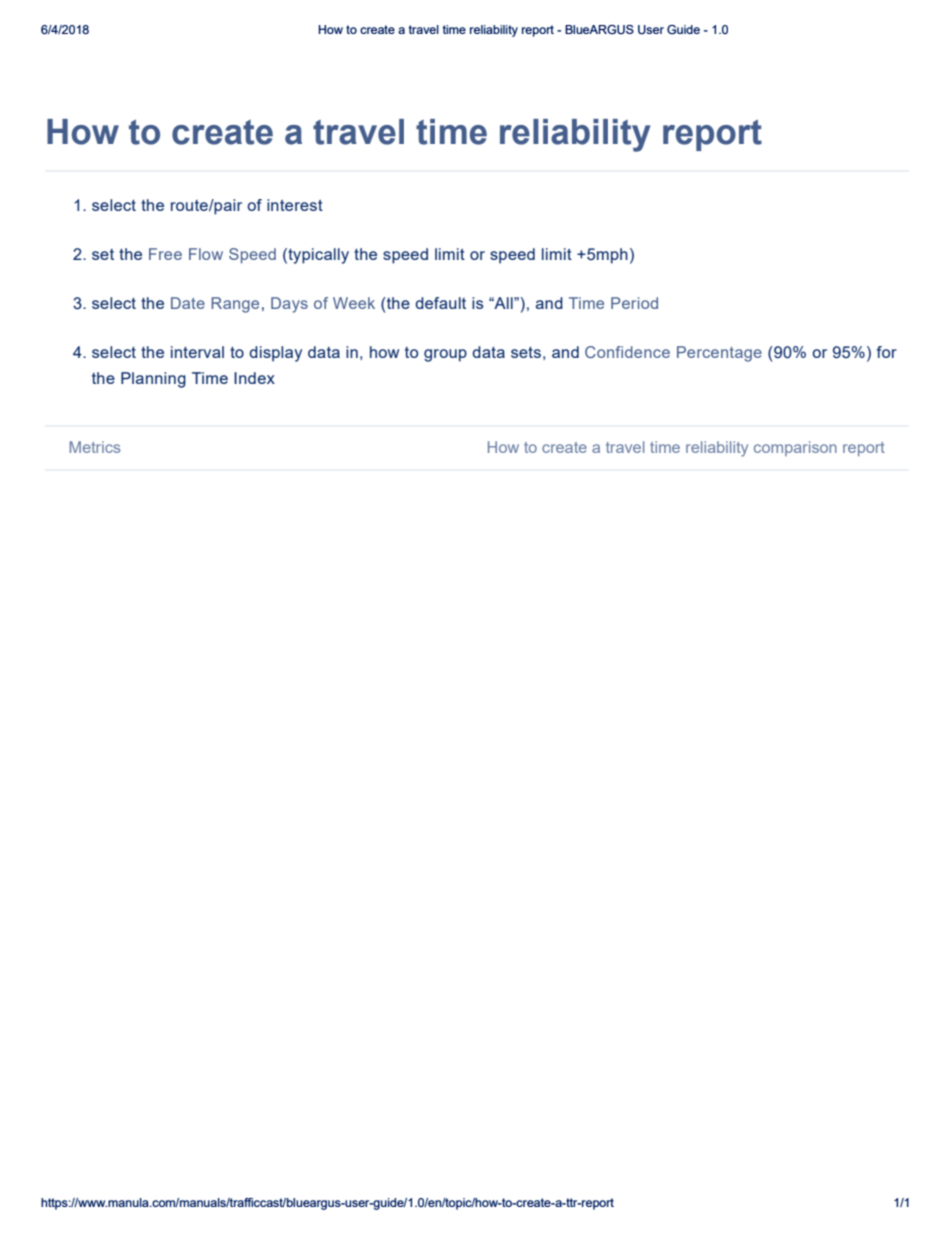 The width and height of the screenshot is (952, 1233). What do you see at coordinates (206, 254) in the screenshot?
I see `Flow` at bounding box center [206, 254].
